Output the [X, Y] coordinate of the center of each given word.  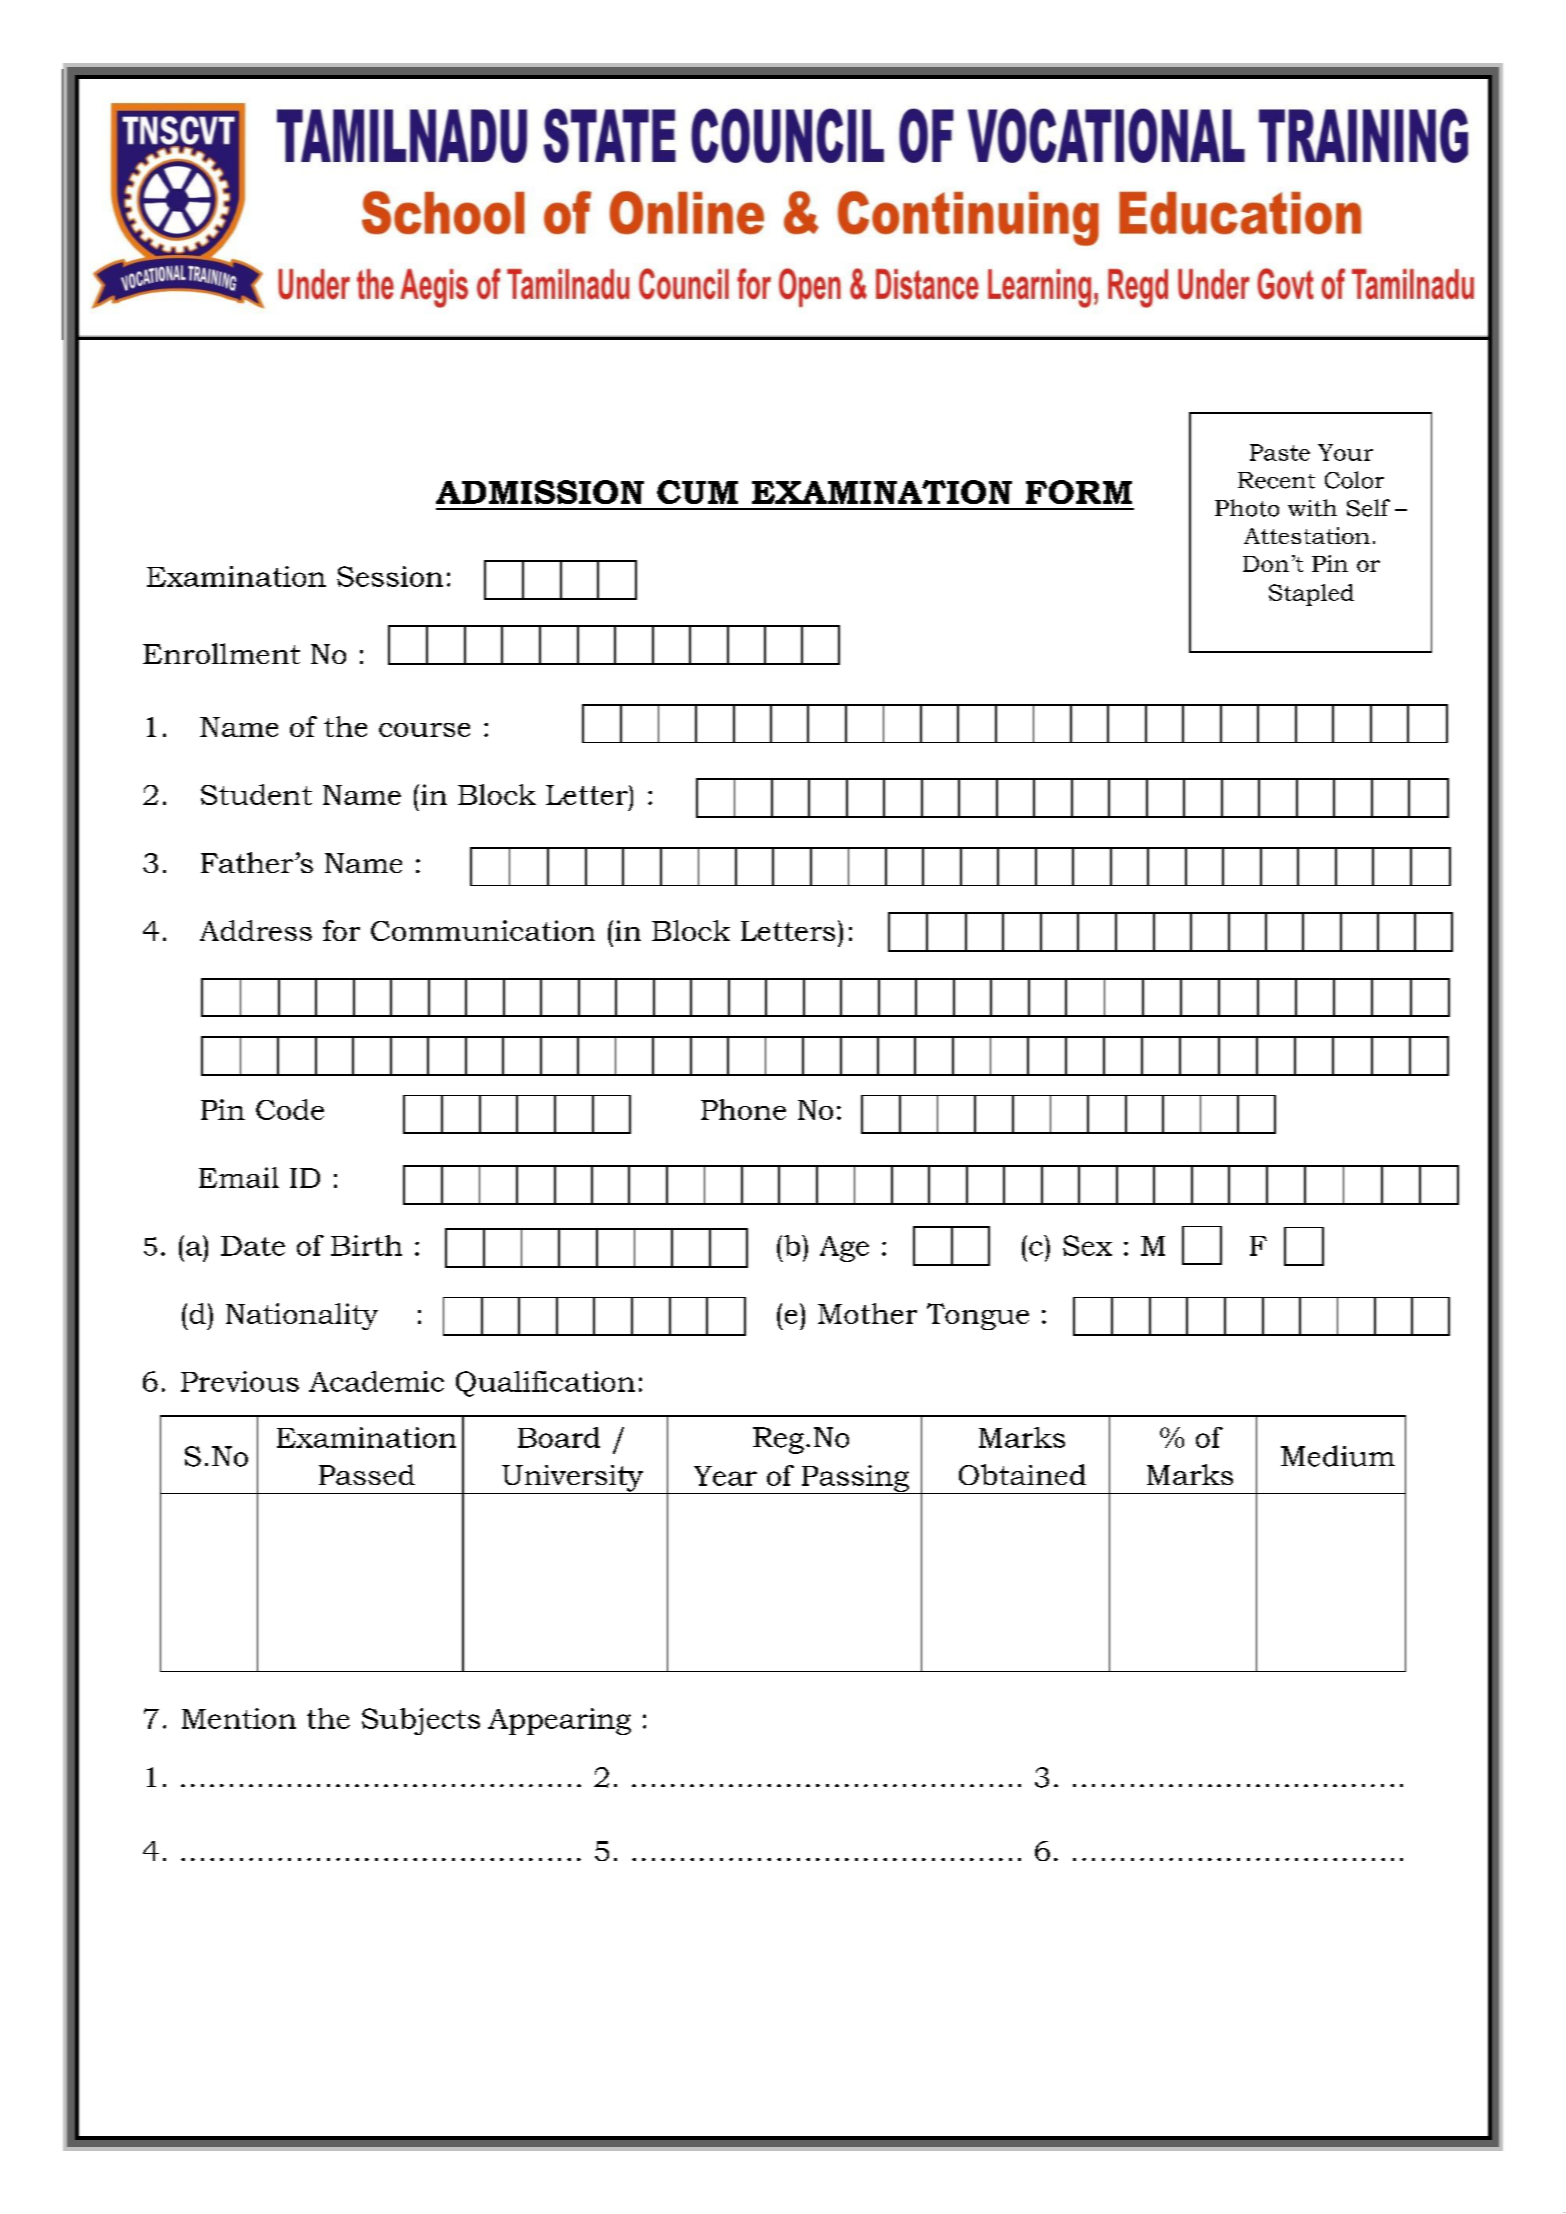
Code [290, 1109]
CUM [697, 492]
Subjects [421, 1721]
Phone [743, 1109]
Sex [1087, 1245]
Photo [1247, 508]
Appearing [559, 1721]
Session [390, 576]
